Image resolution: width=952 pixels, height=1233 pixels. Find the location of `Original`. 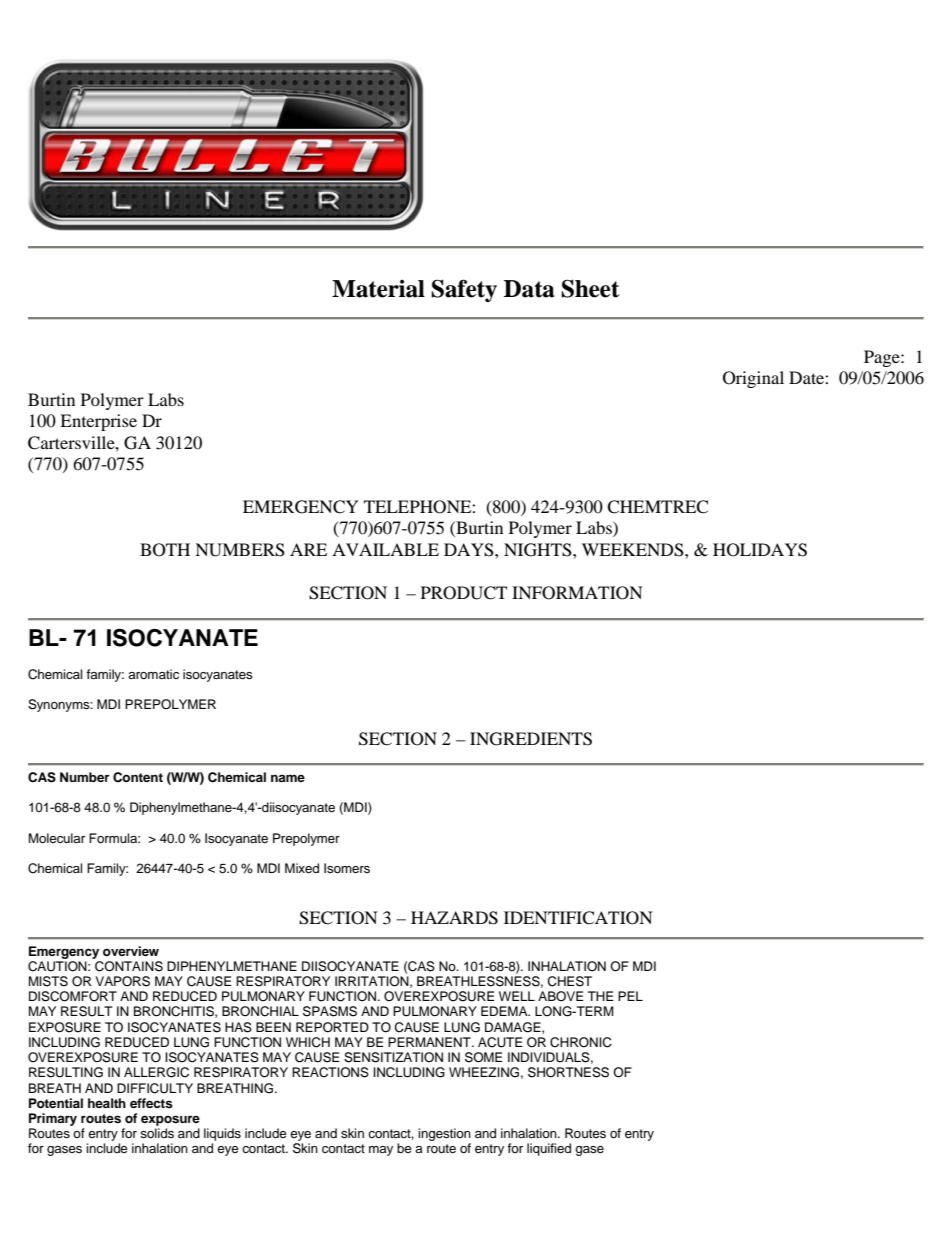

Original is located at coordinates (753, 379).
